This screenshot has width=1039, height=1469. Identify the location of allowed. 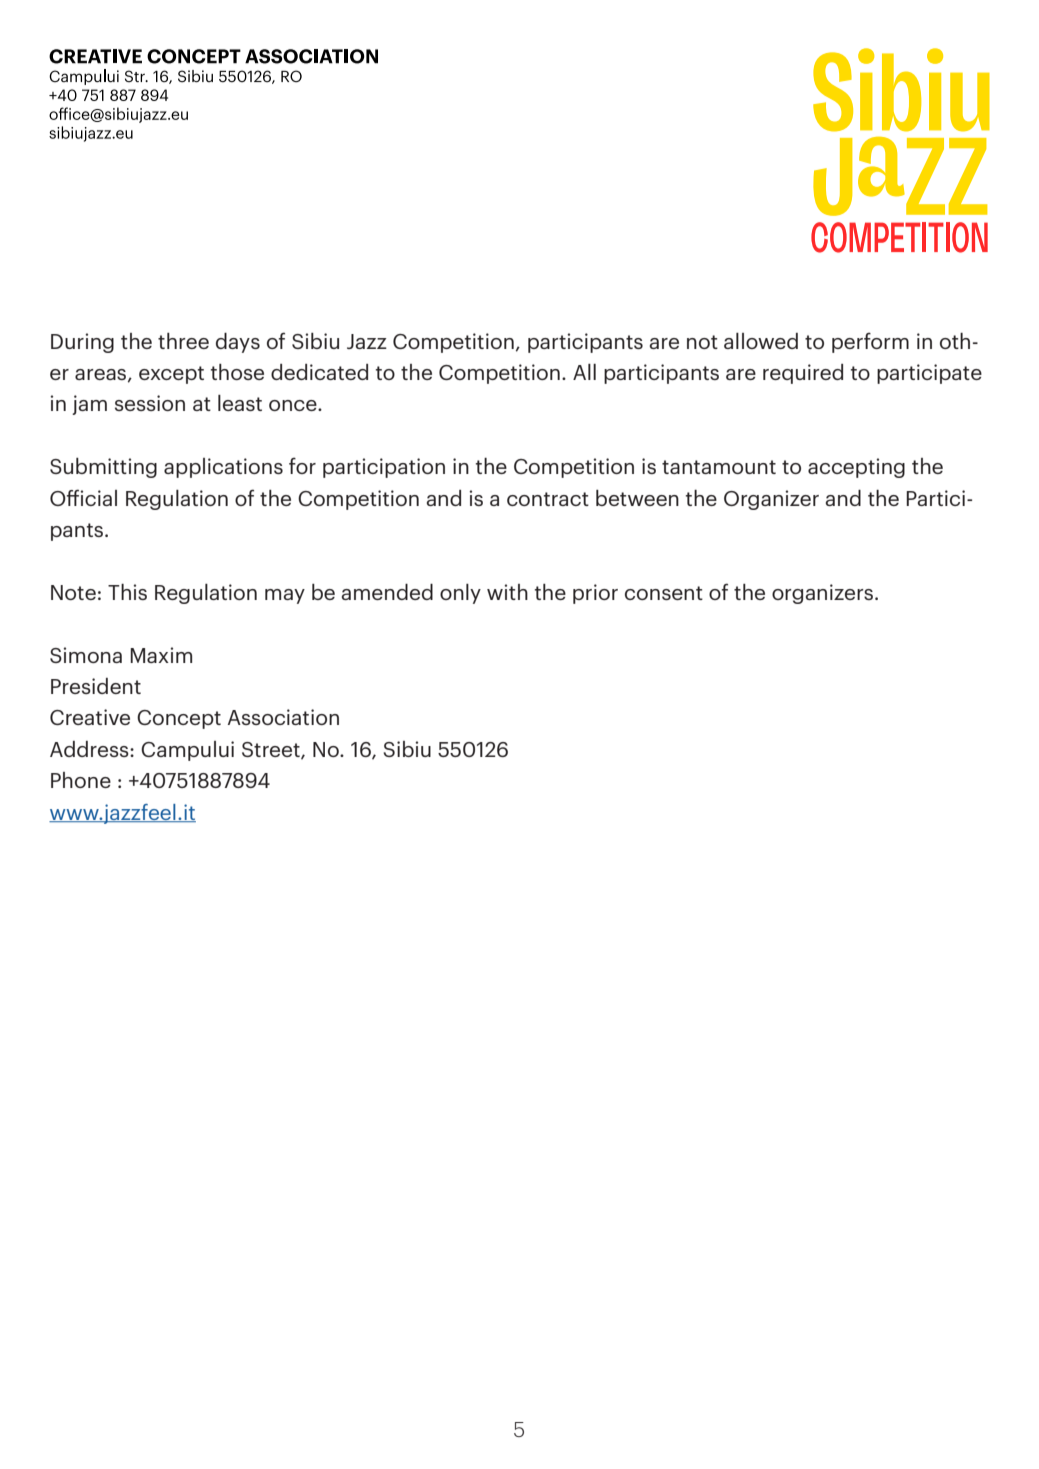
(761, 341).
